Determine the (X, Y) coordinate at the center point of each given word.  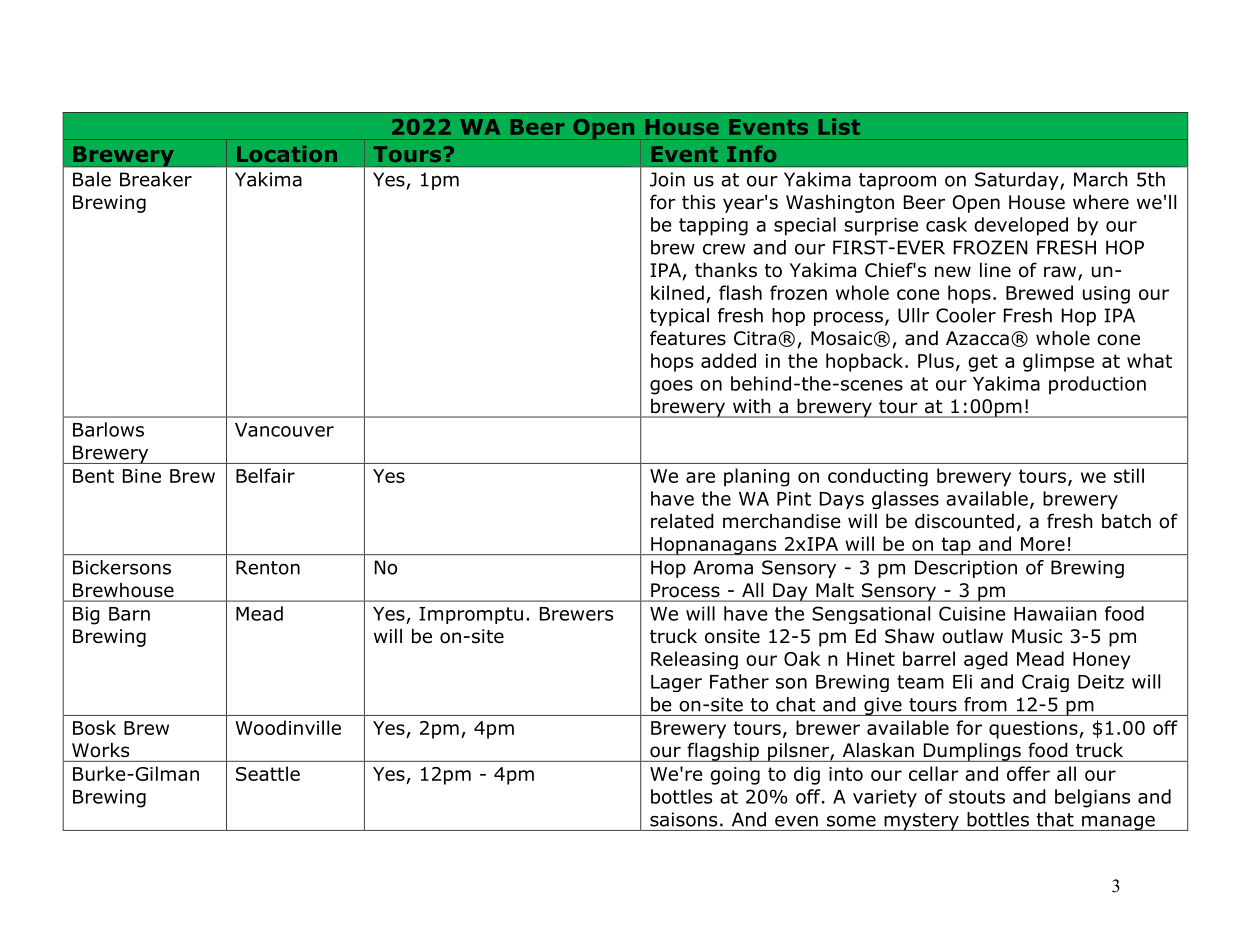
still (1129, 475)
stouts (977, 797)
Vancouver (284, 430)
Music (1037, 636)
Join (667, 179)
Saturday (1018, 181)
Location (287, 154)
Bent (93, 476)
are (700, 477)
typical (679, 317)
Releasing (694, 660)
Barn (129, 614)
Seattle (268, 773)
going (735, 776)
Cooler (966, 315)
